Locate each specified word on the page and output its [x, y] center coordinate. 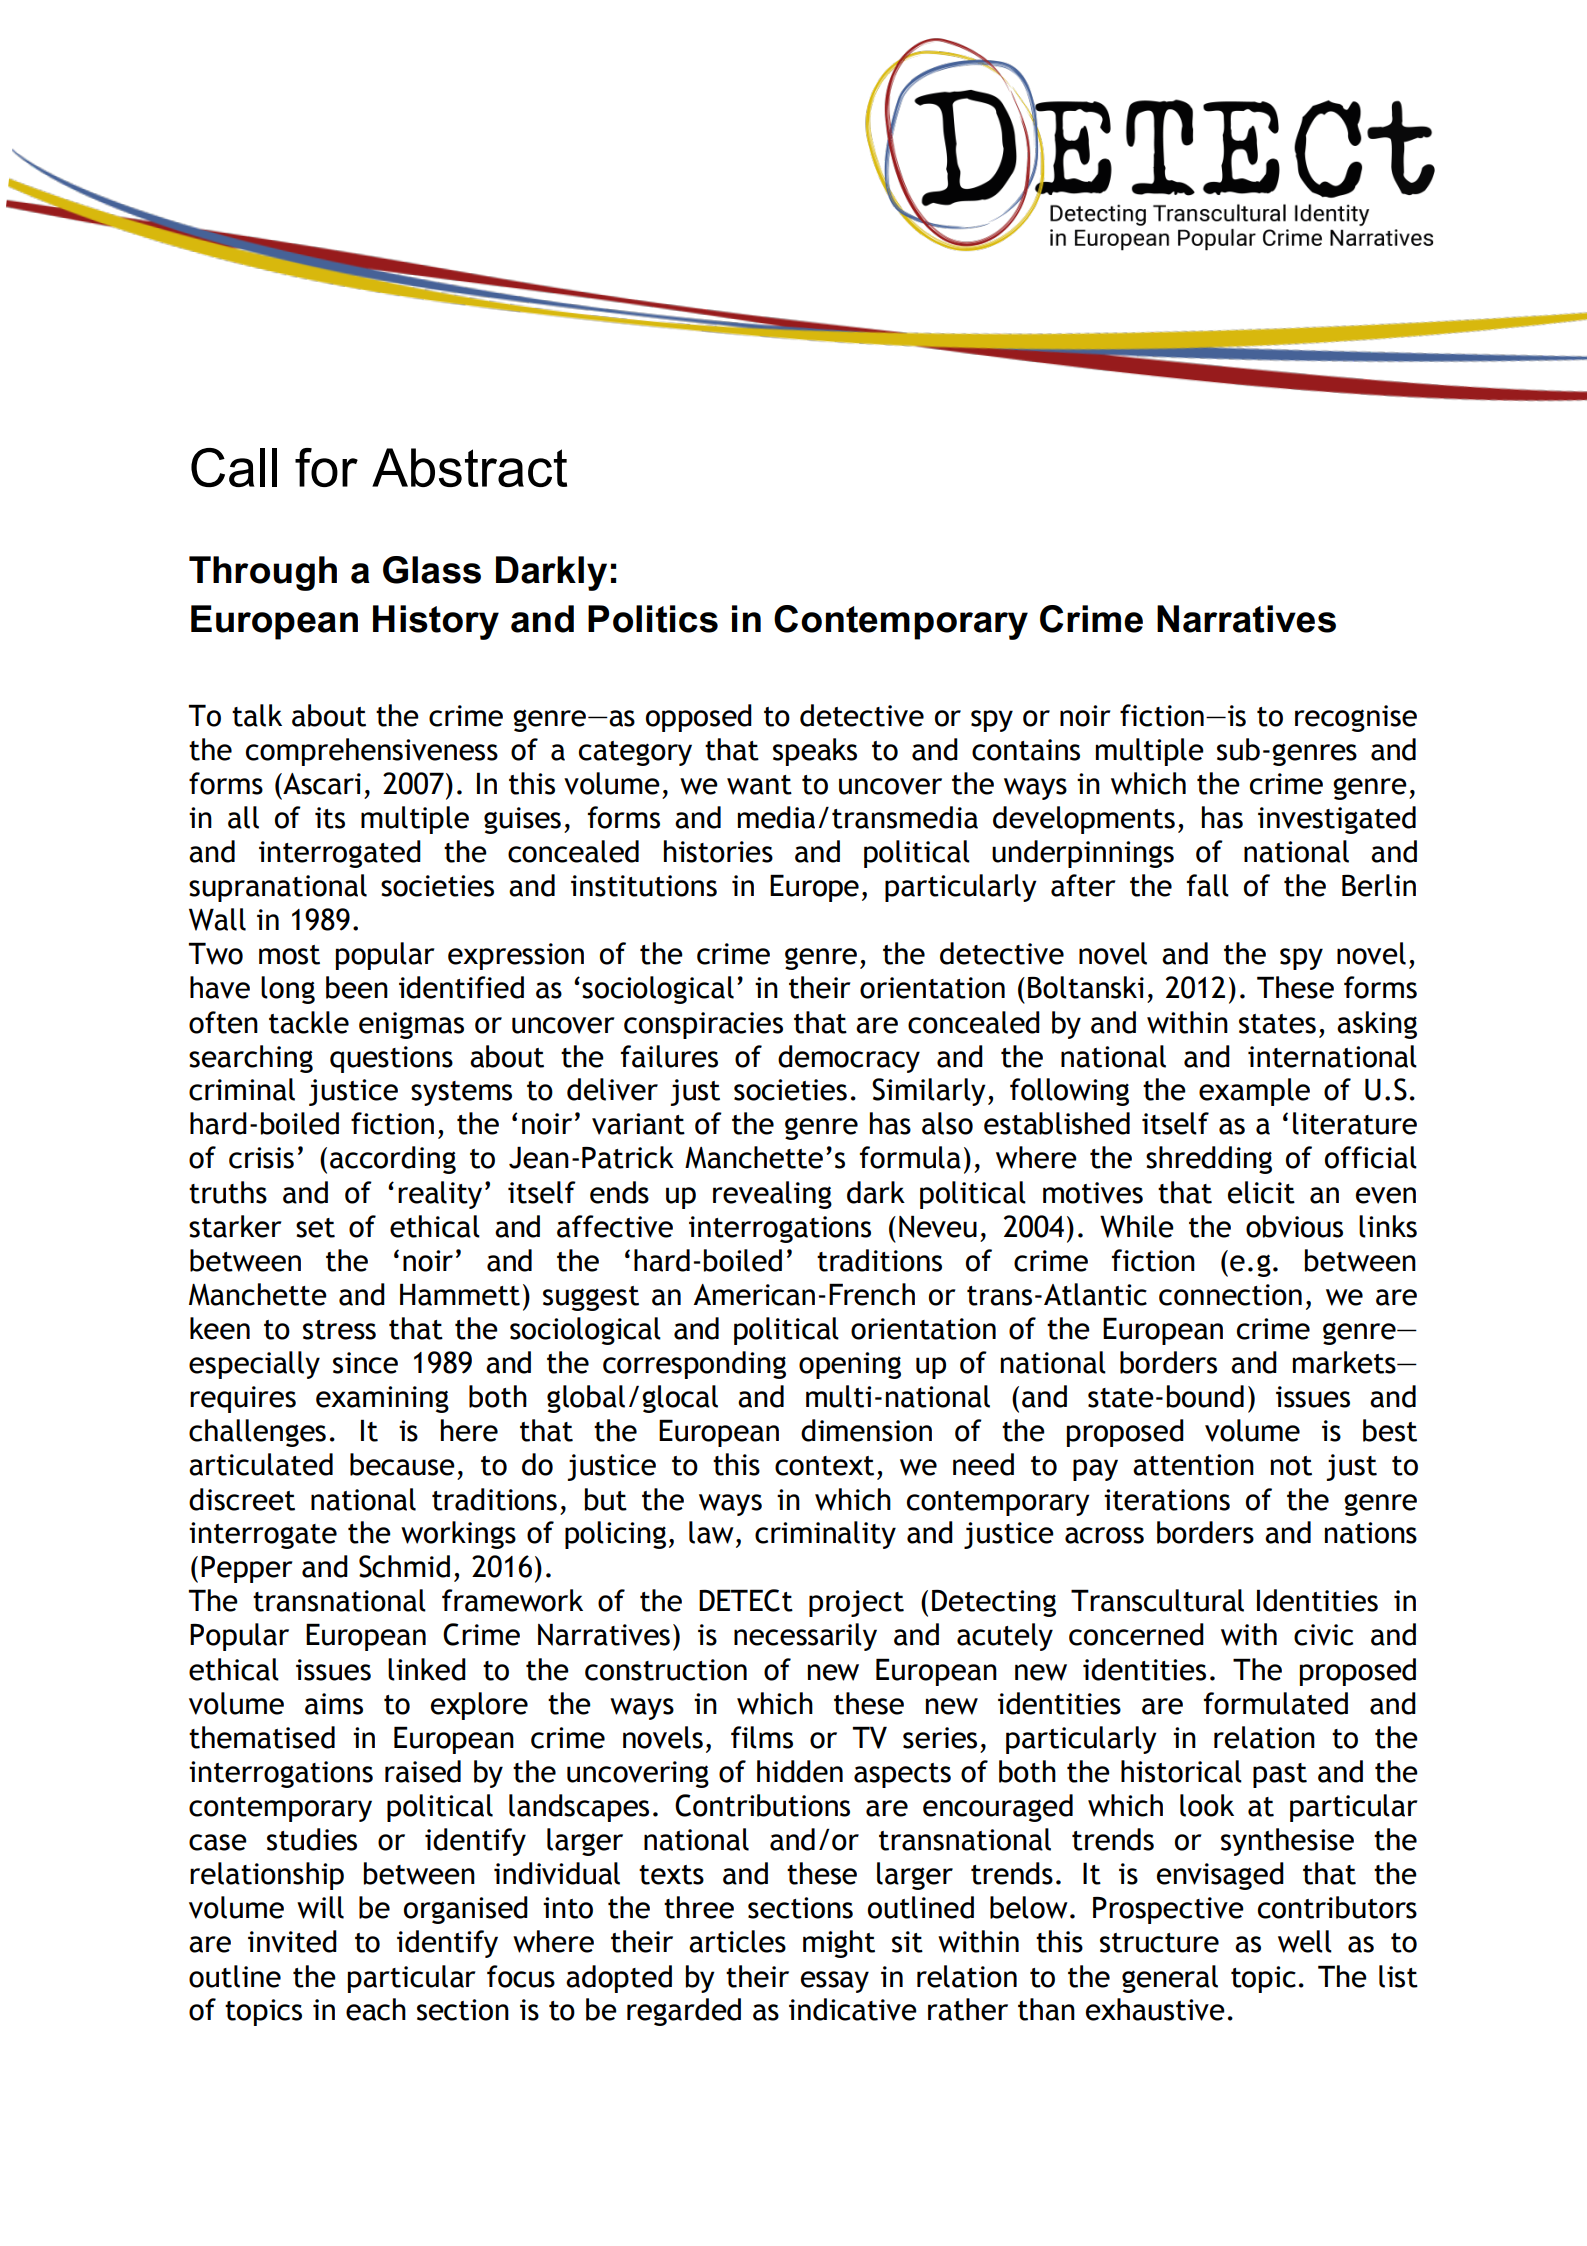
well [1305, 1941]
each [376, 2009]
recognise [1356, 718]
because [402, 1464]
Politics [653, 619]
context [824, 1466]
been [357, 987]
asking [1377, 1025]
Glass [432, 570]
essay [835, 1982]
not [1291, 1466]
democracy [849, 1059]
